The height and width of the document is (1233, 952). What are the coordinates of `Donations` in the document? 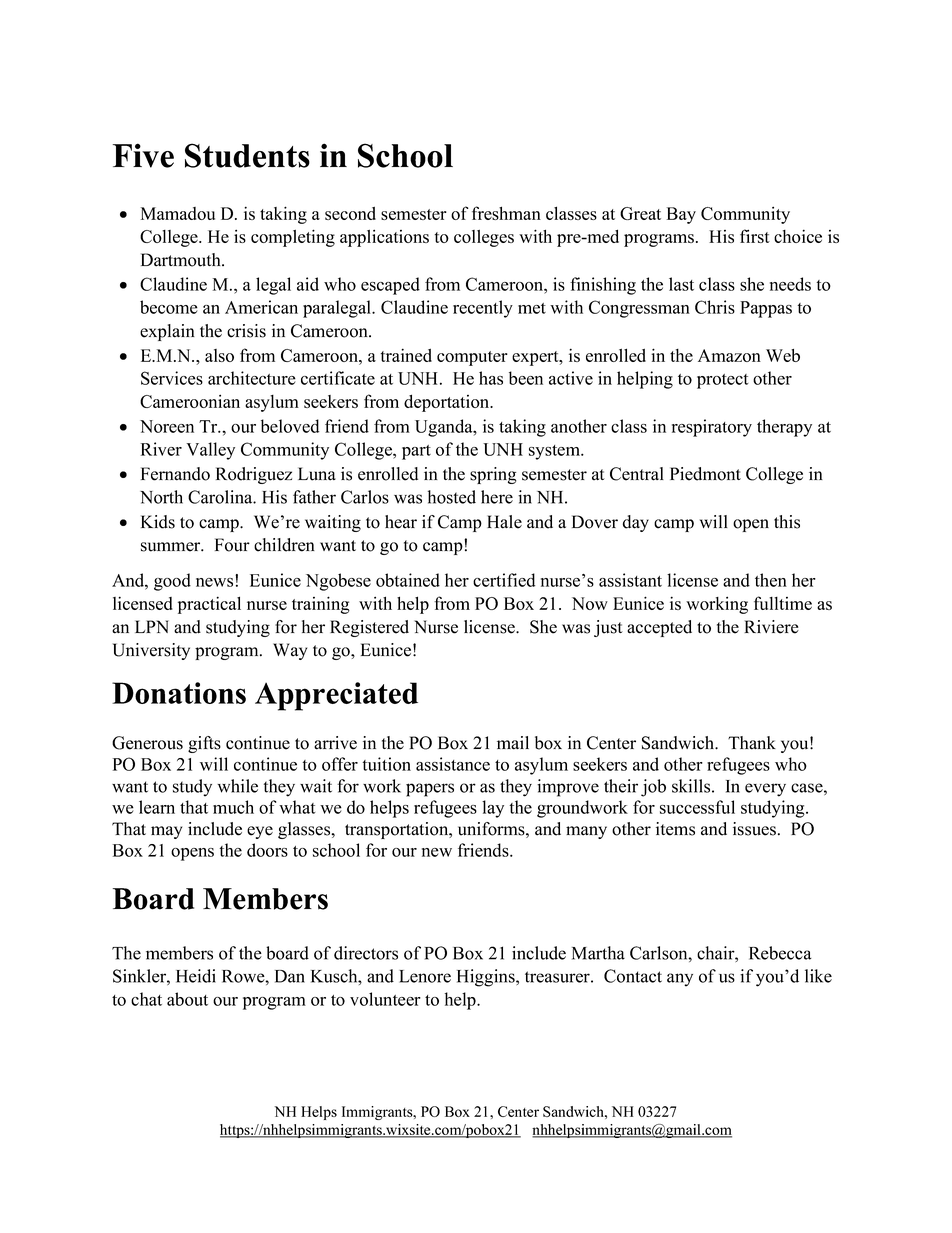 It's located at (179, 693).
